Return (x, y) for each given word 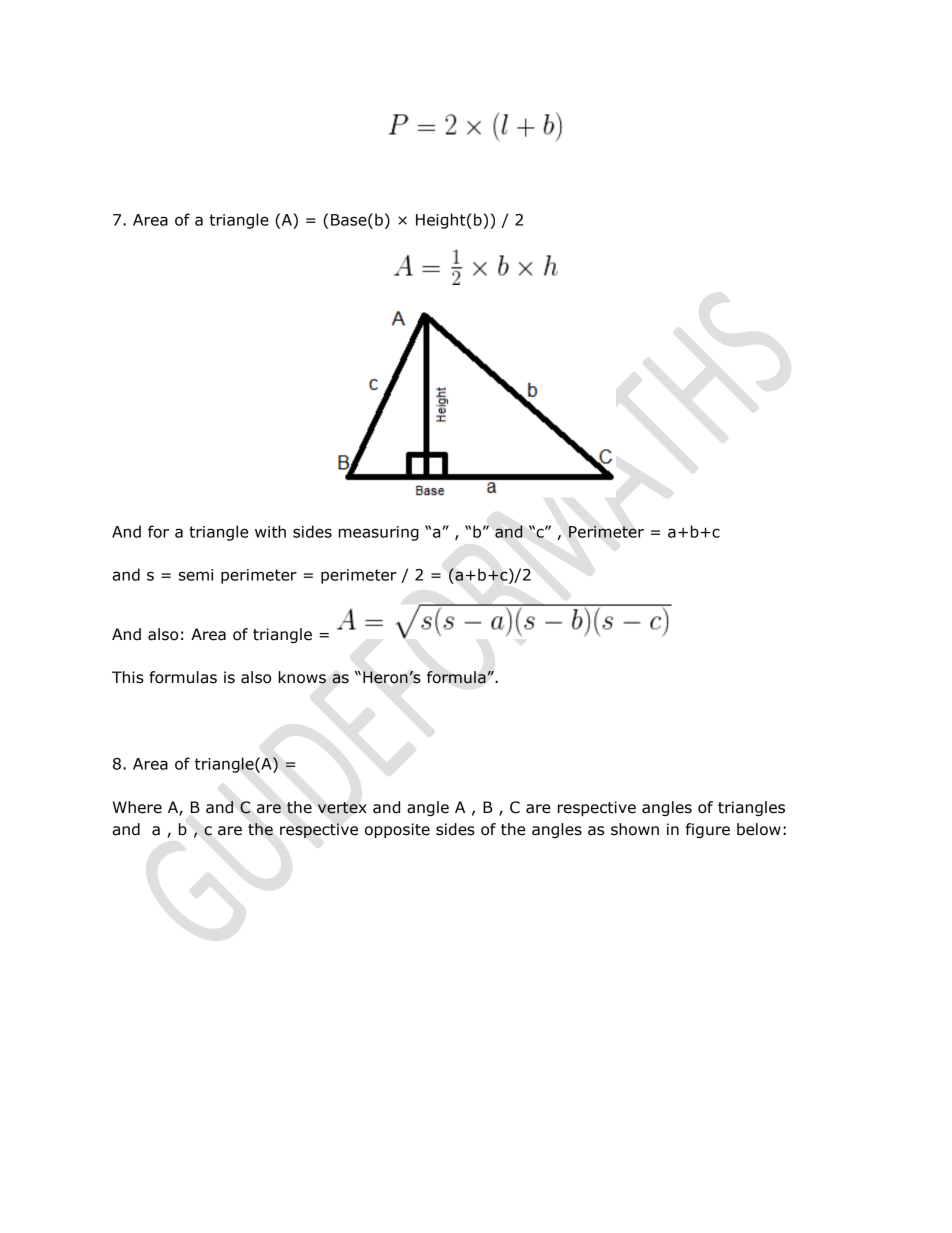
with (270, 531)
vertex (342, 808)
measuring (379, 533)
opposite (397, 830)
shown (635, 829)
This (128, 677)
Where (137, 807)
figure (708, 830)
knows (302, 677)
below (759, 829)
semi (196, 575)
